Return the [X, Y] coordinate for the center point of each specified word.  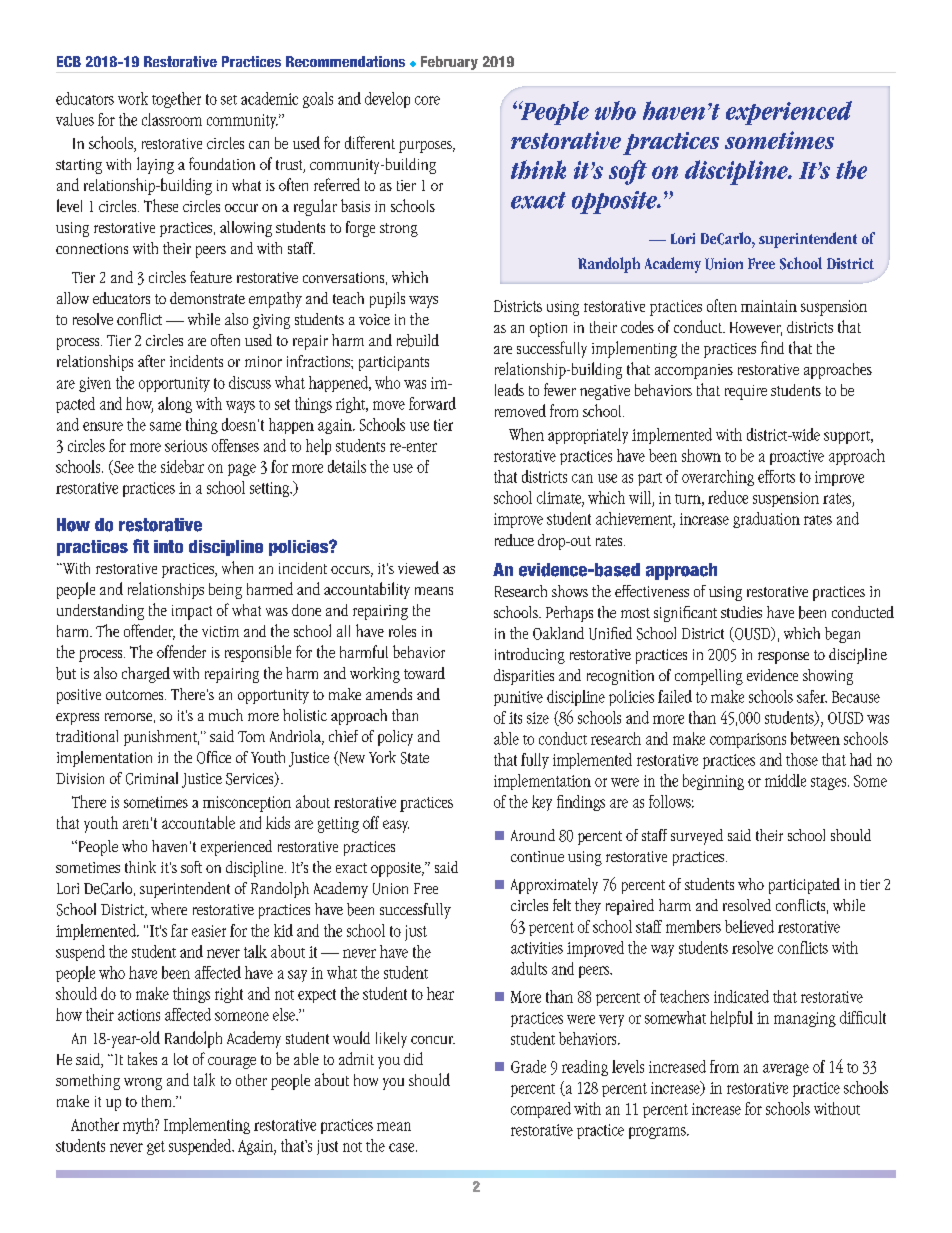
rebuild [418, 340]
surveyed [697, 837]
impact [192, 612]
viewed [418, 567]
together [176, 100]
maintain [769, 306]
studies [741, 612]
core [427, 100]
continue [537, 856]
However [756, 329]
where [169, 909]
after [151, 361]
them [158, 1101]
